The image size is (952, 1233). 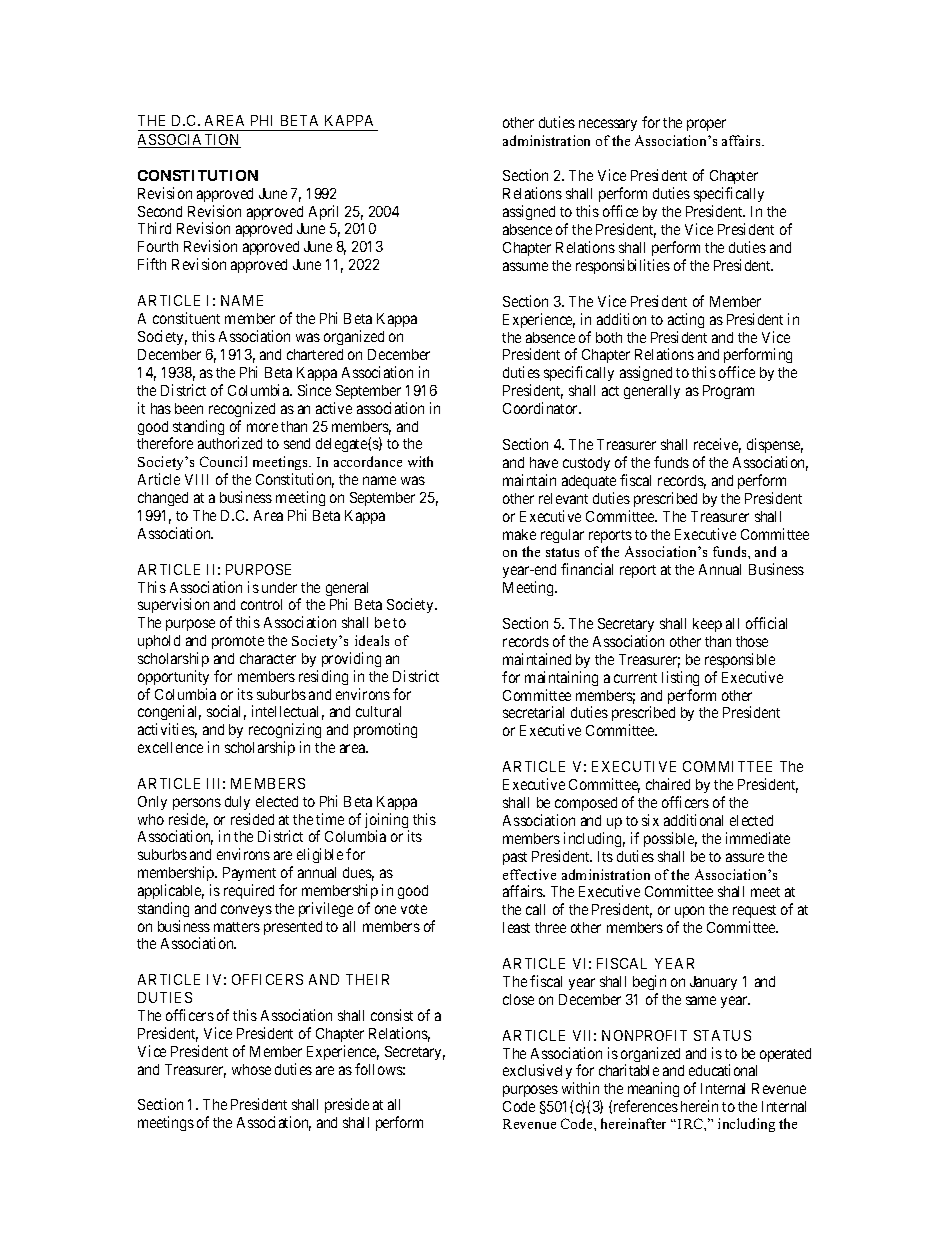 I want to click on chaired, so click(x=668, y=784).
